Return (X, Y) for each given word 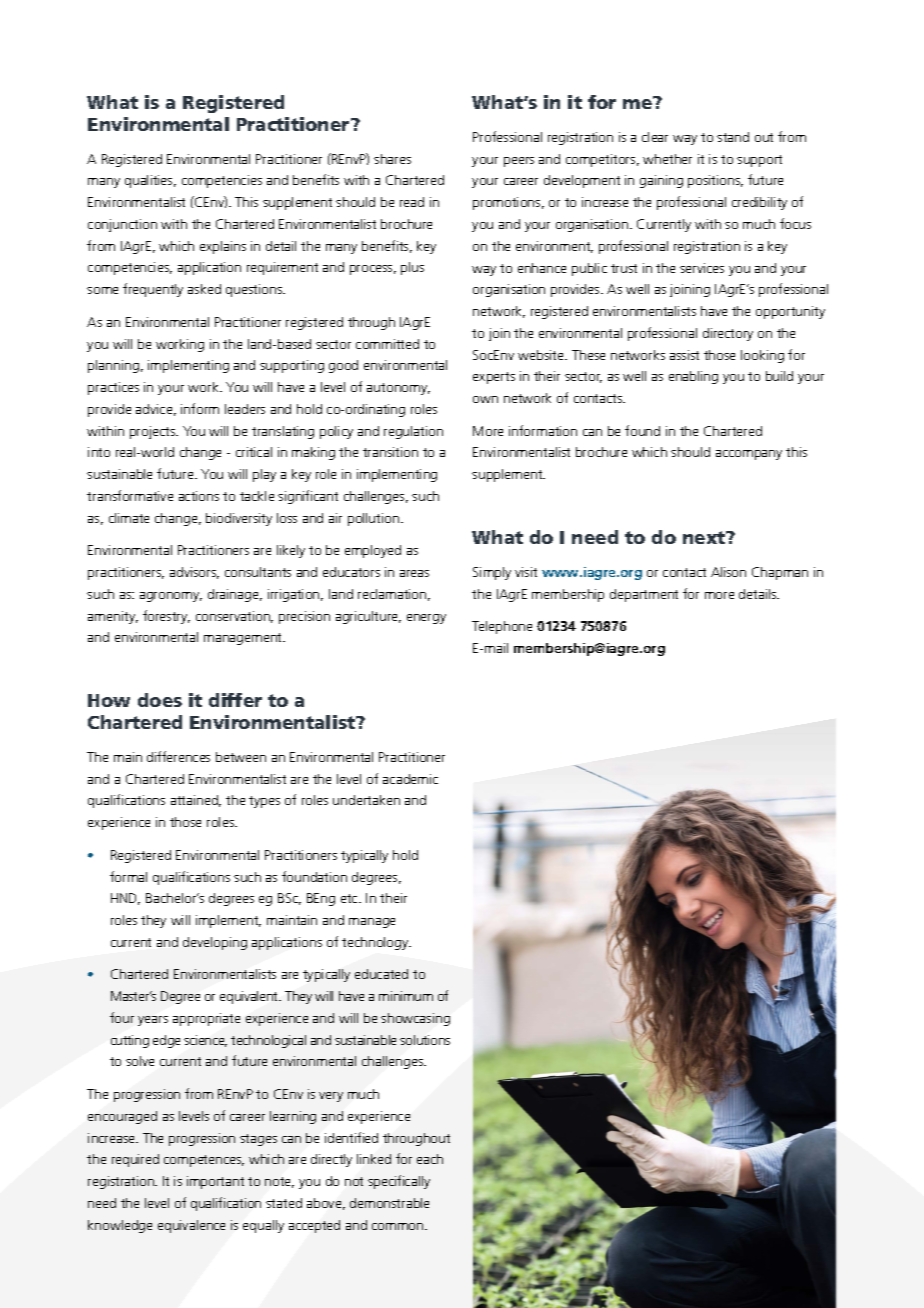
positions (715, 181)
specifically (399, 1182)
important (215, 1182)
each (430, 1159)
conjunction (122, 225)
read (412, 202)
